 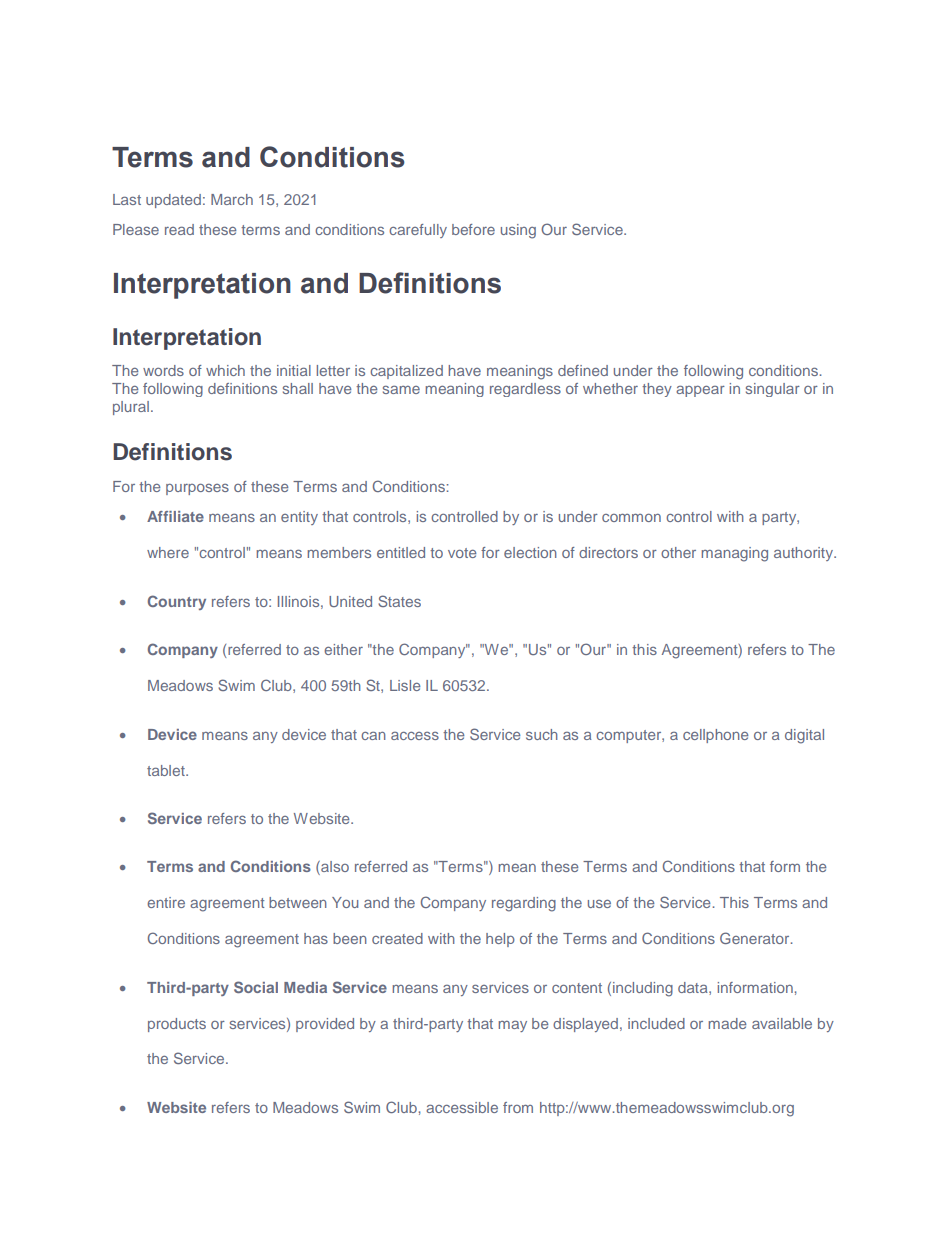 I want to click on using, so click(x=518, y=231).
